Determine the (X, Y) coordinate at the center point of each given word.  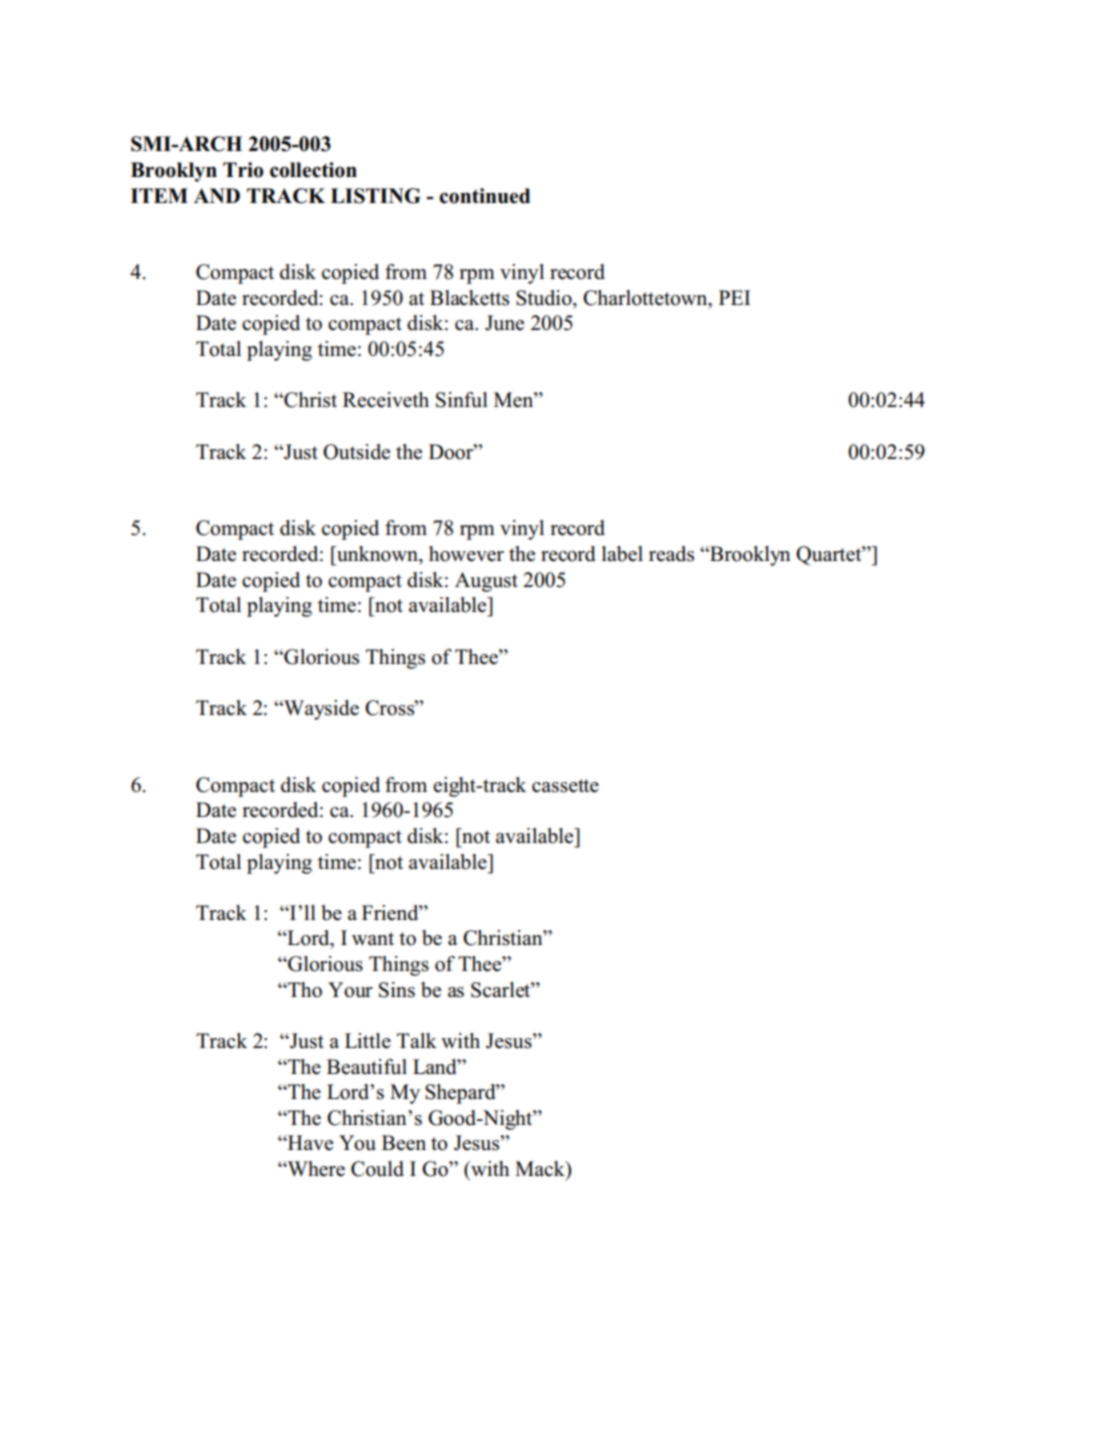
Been (404, 1143)
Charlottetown (646, 298)
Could (377, 1169)
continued (484, 196)
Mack (541, 1169)
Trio (243, 170)
